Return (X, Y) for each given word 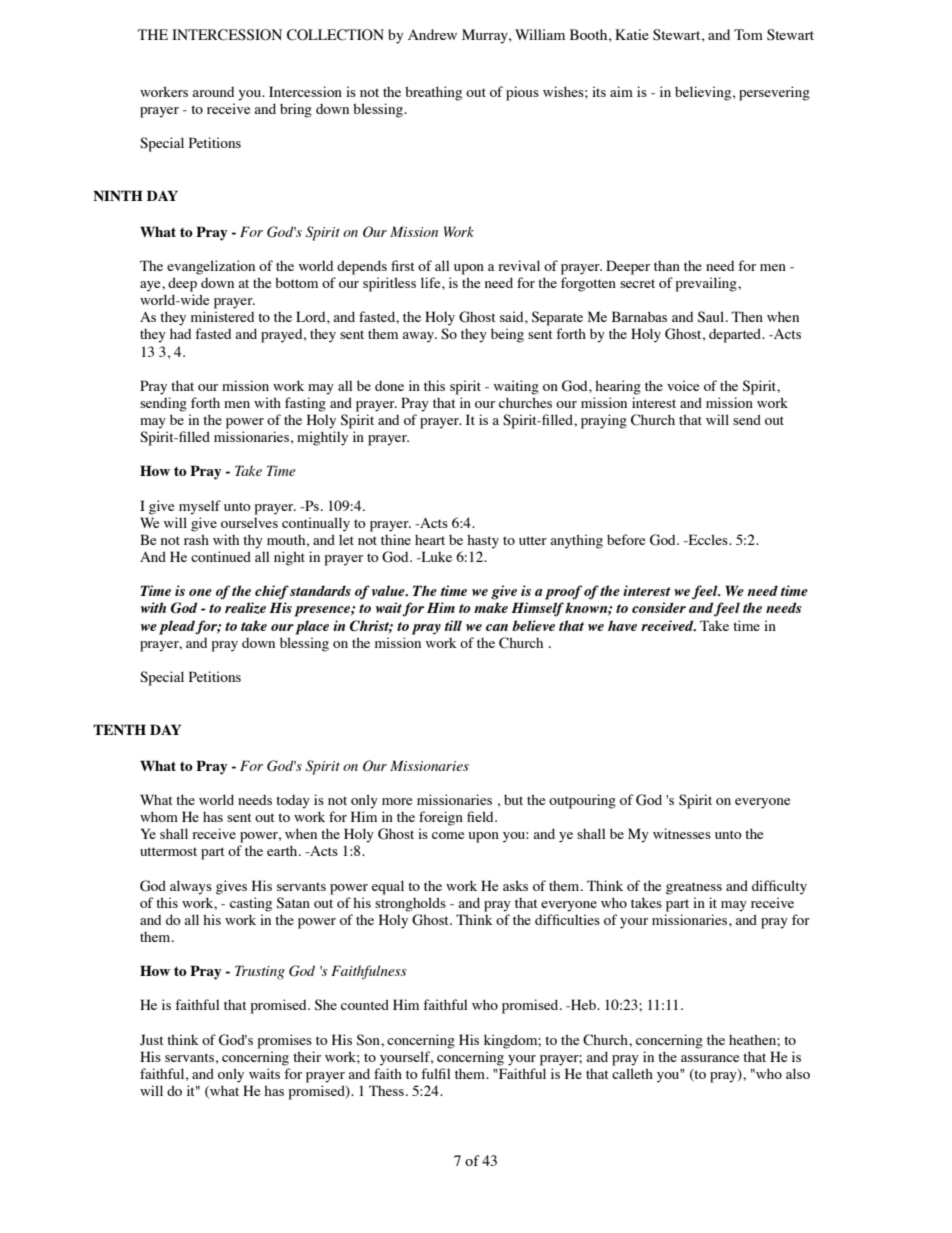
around (213, 92)
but (513, 800)
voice (683, 385)
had (180, 333)
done (389, 386)
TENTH (119, 729)
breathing (433, 93)
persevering (774, 93)
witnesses (682, 833)
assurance (710, 1058)
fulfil (435, 1073)
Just (152, 1040)
